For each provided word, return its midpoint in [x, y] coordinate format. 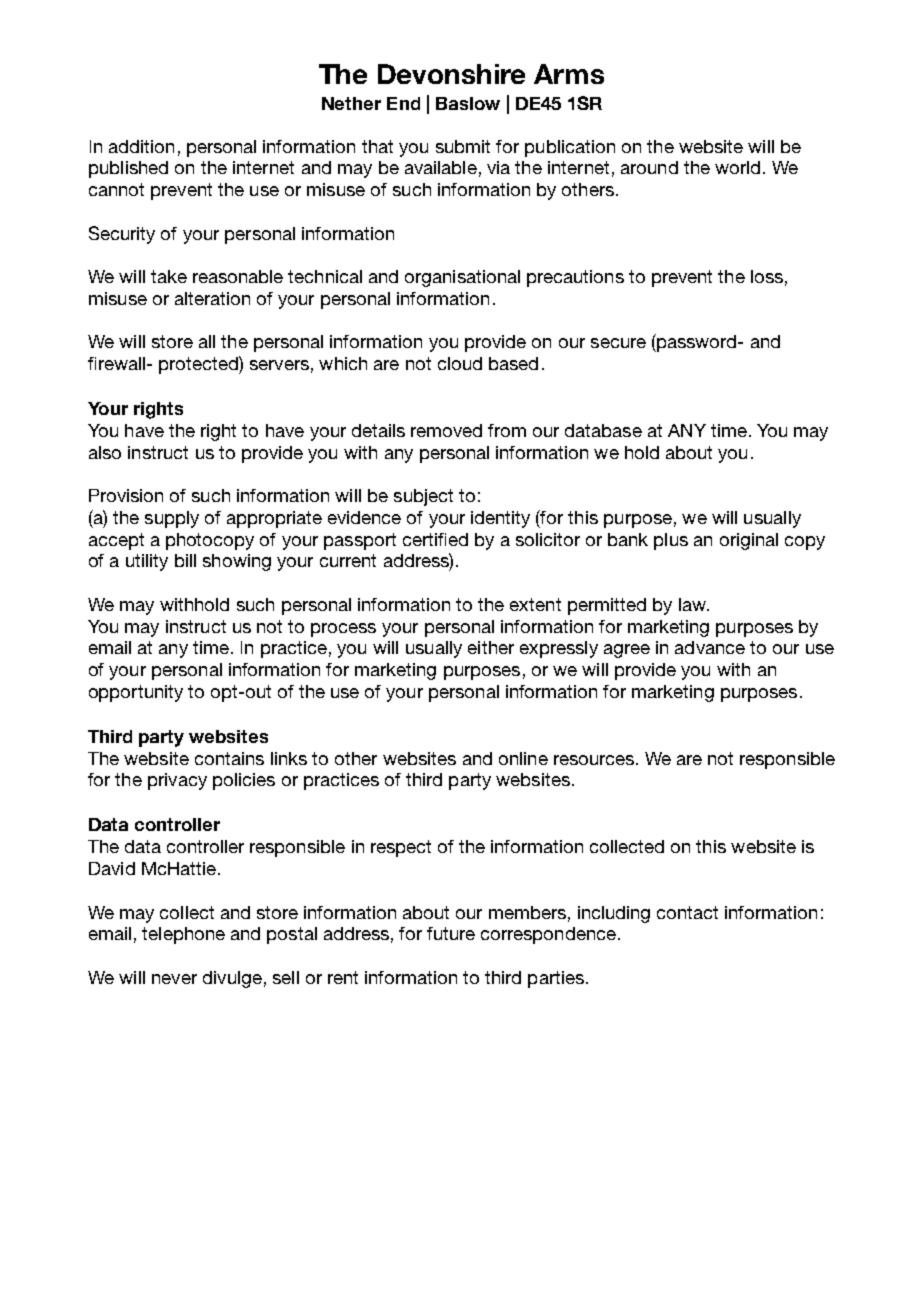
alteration [212, 298]
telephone [183, 935]
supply [172, 519]
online [523, 758]
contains [229, 758]
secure [618, 343]
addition [141, 146]
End [403, 103]
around [649, 167]
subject [423, 497]
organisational [462, 278]
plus [671, 541]
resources [594, 760]
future [451, 933]
